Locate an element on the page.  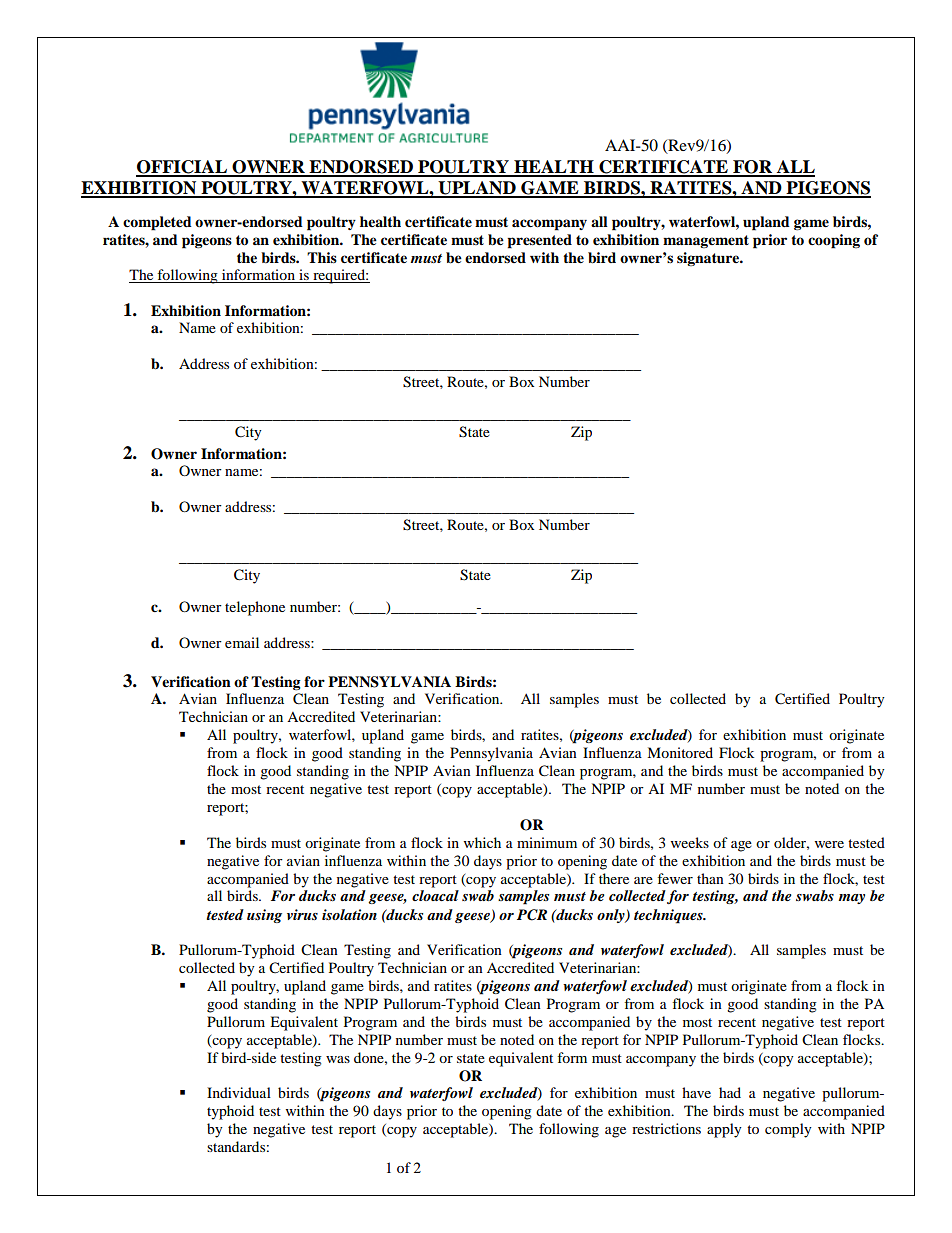
Individual is located at coordinates (239, 1092).
